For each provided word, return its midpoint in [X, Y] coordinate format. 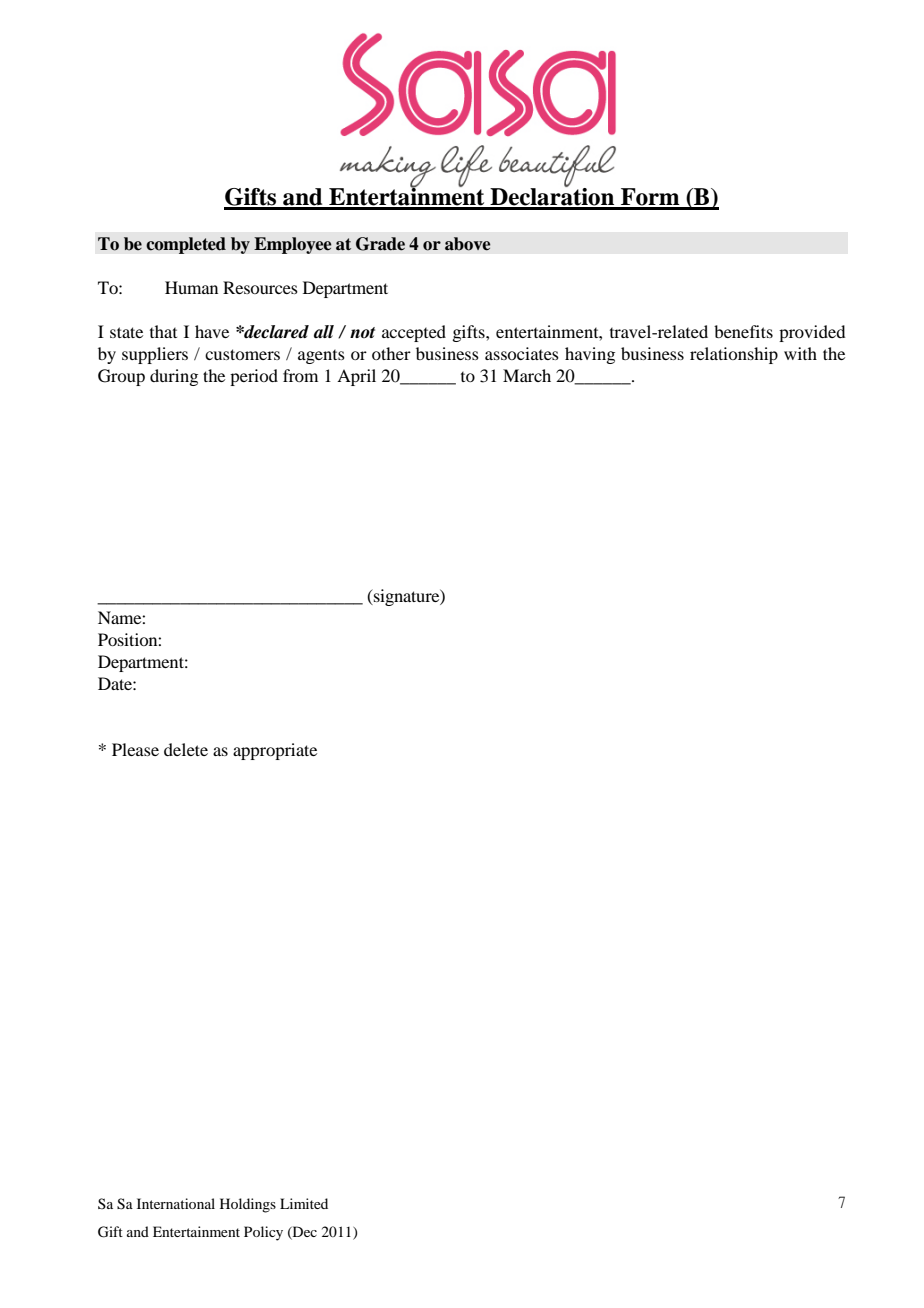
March [527, 375]
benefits [743, 331]
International [176, 1203]
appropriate [275, 751]
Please [135, 749]
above [467, 244]
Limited [304, 1203]
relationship [734, 355]
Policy [263, 1233]
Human [191, 287]
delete [186, 749]
